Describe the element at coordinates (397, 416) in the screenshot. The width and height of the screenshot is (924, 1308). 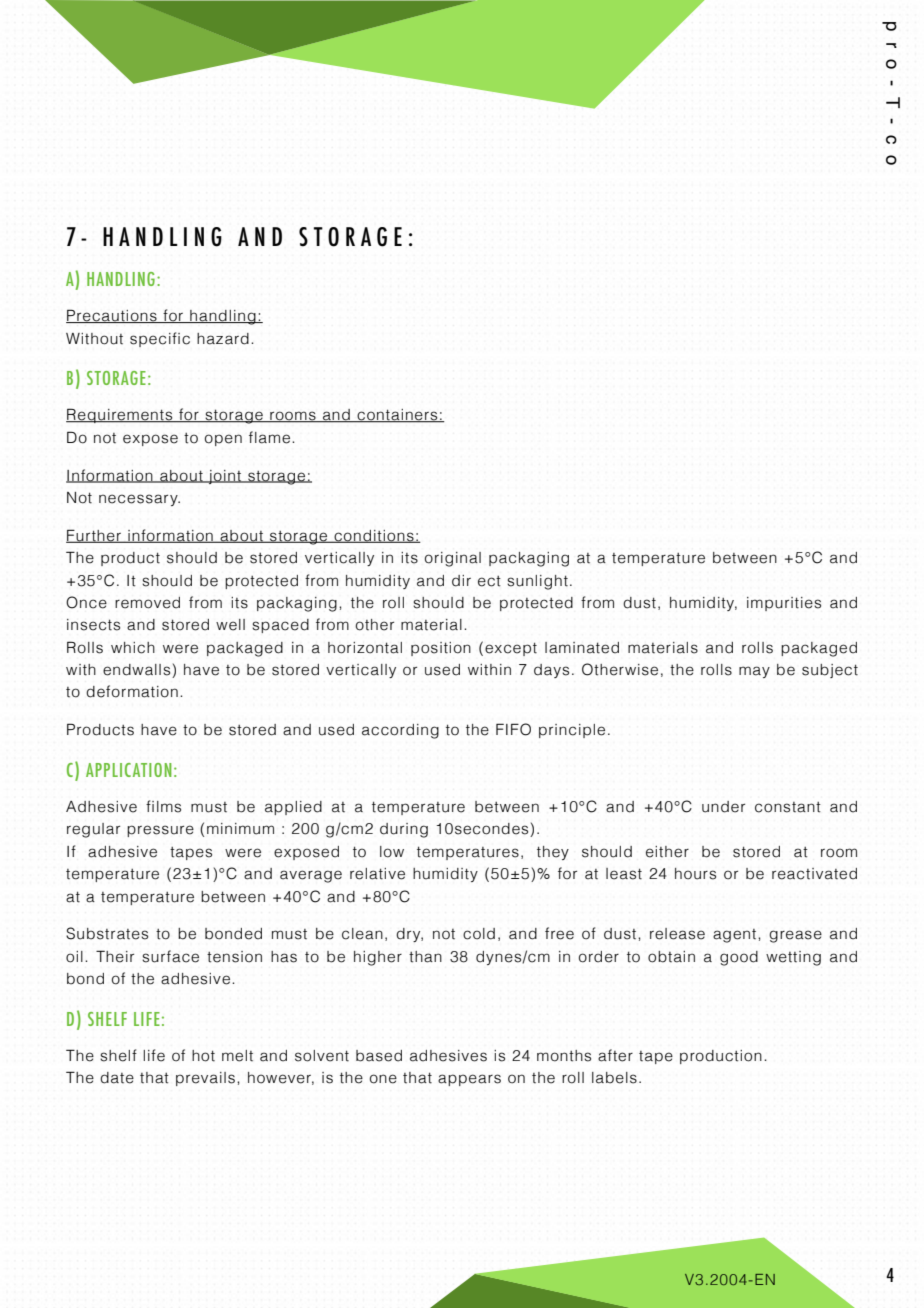
I see `containers` at that location.
